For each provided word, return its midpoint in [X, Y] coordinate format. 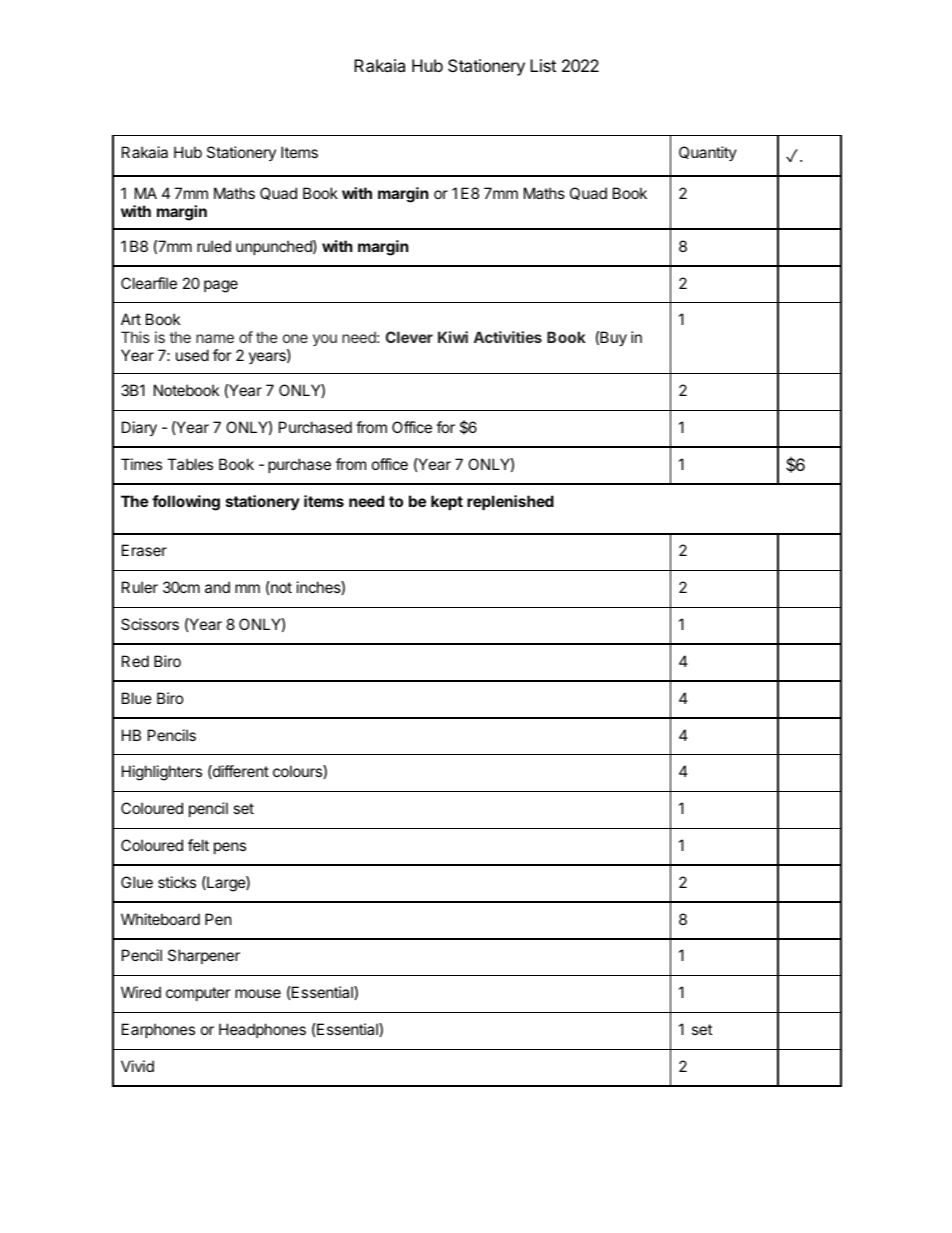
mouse [258, 993]
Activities [508, 337]
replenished [510, 502]
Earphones [158, 1030]
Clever [409, 337]
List [543, 65]
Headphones [262, 1030]
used [192, 355]
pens [230, 848]
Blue [137, 698]
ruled [214, 246]
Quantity [708, 153]
